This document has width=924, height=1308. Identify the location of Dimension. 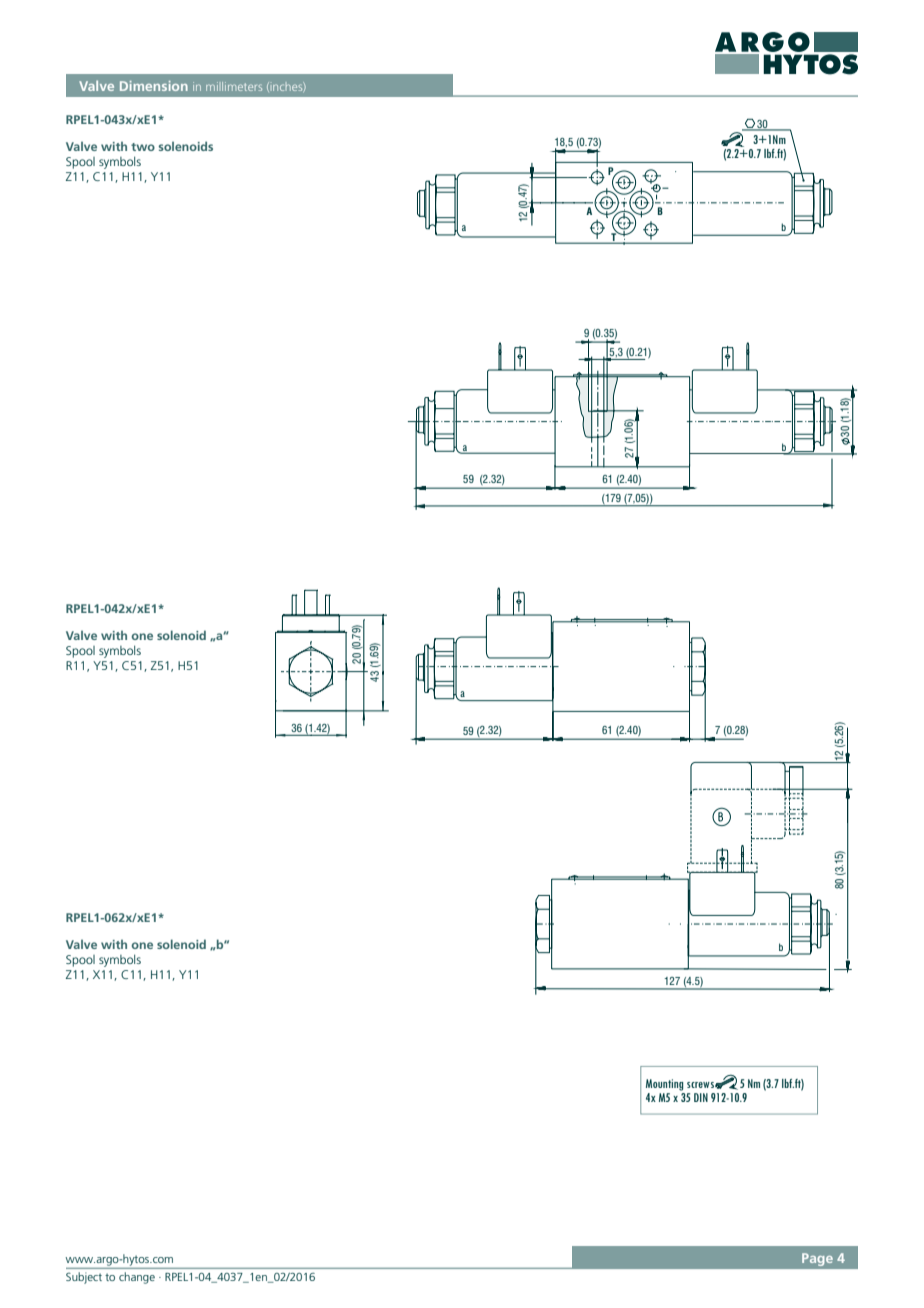
(154, 86).
